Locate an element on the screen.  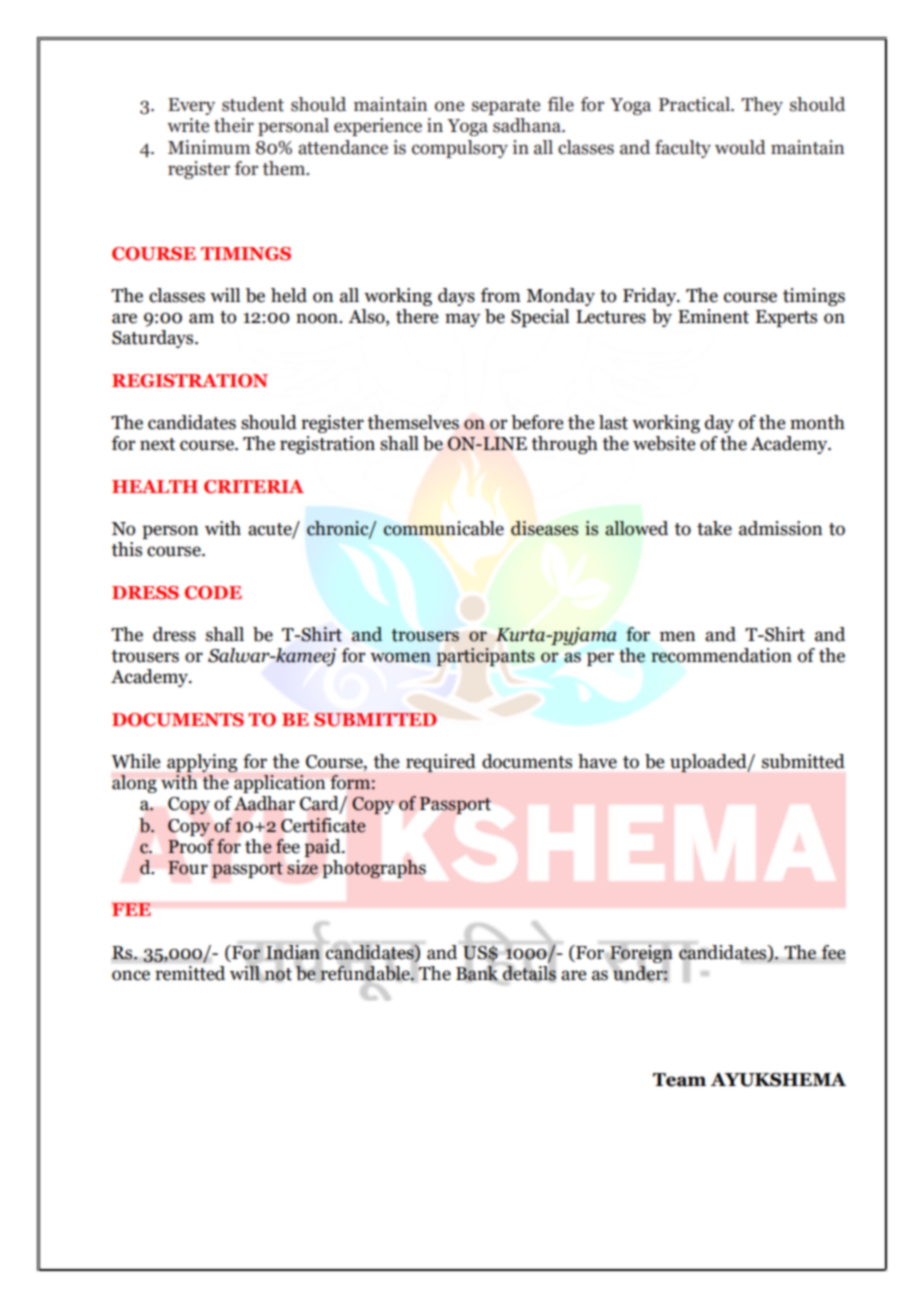
recommendation is located at coordinates (721, 655).
